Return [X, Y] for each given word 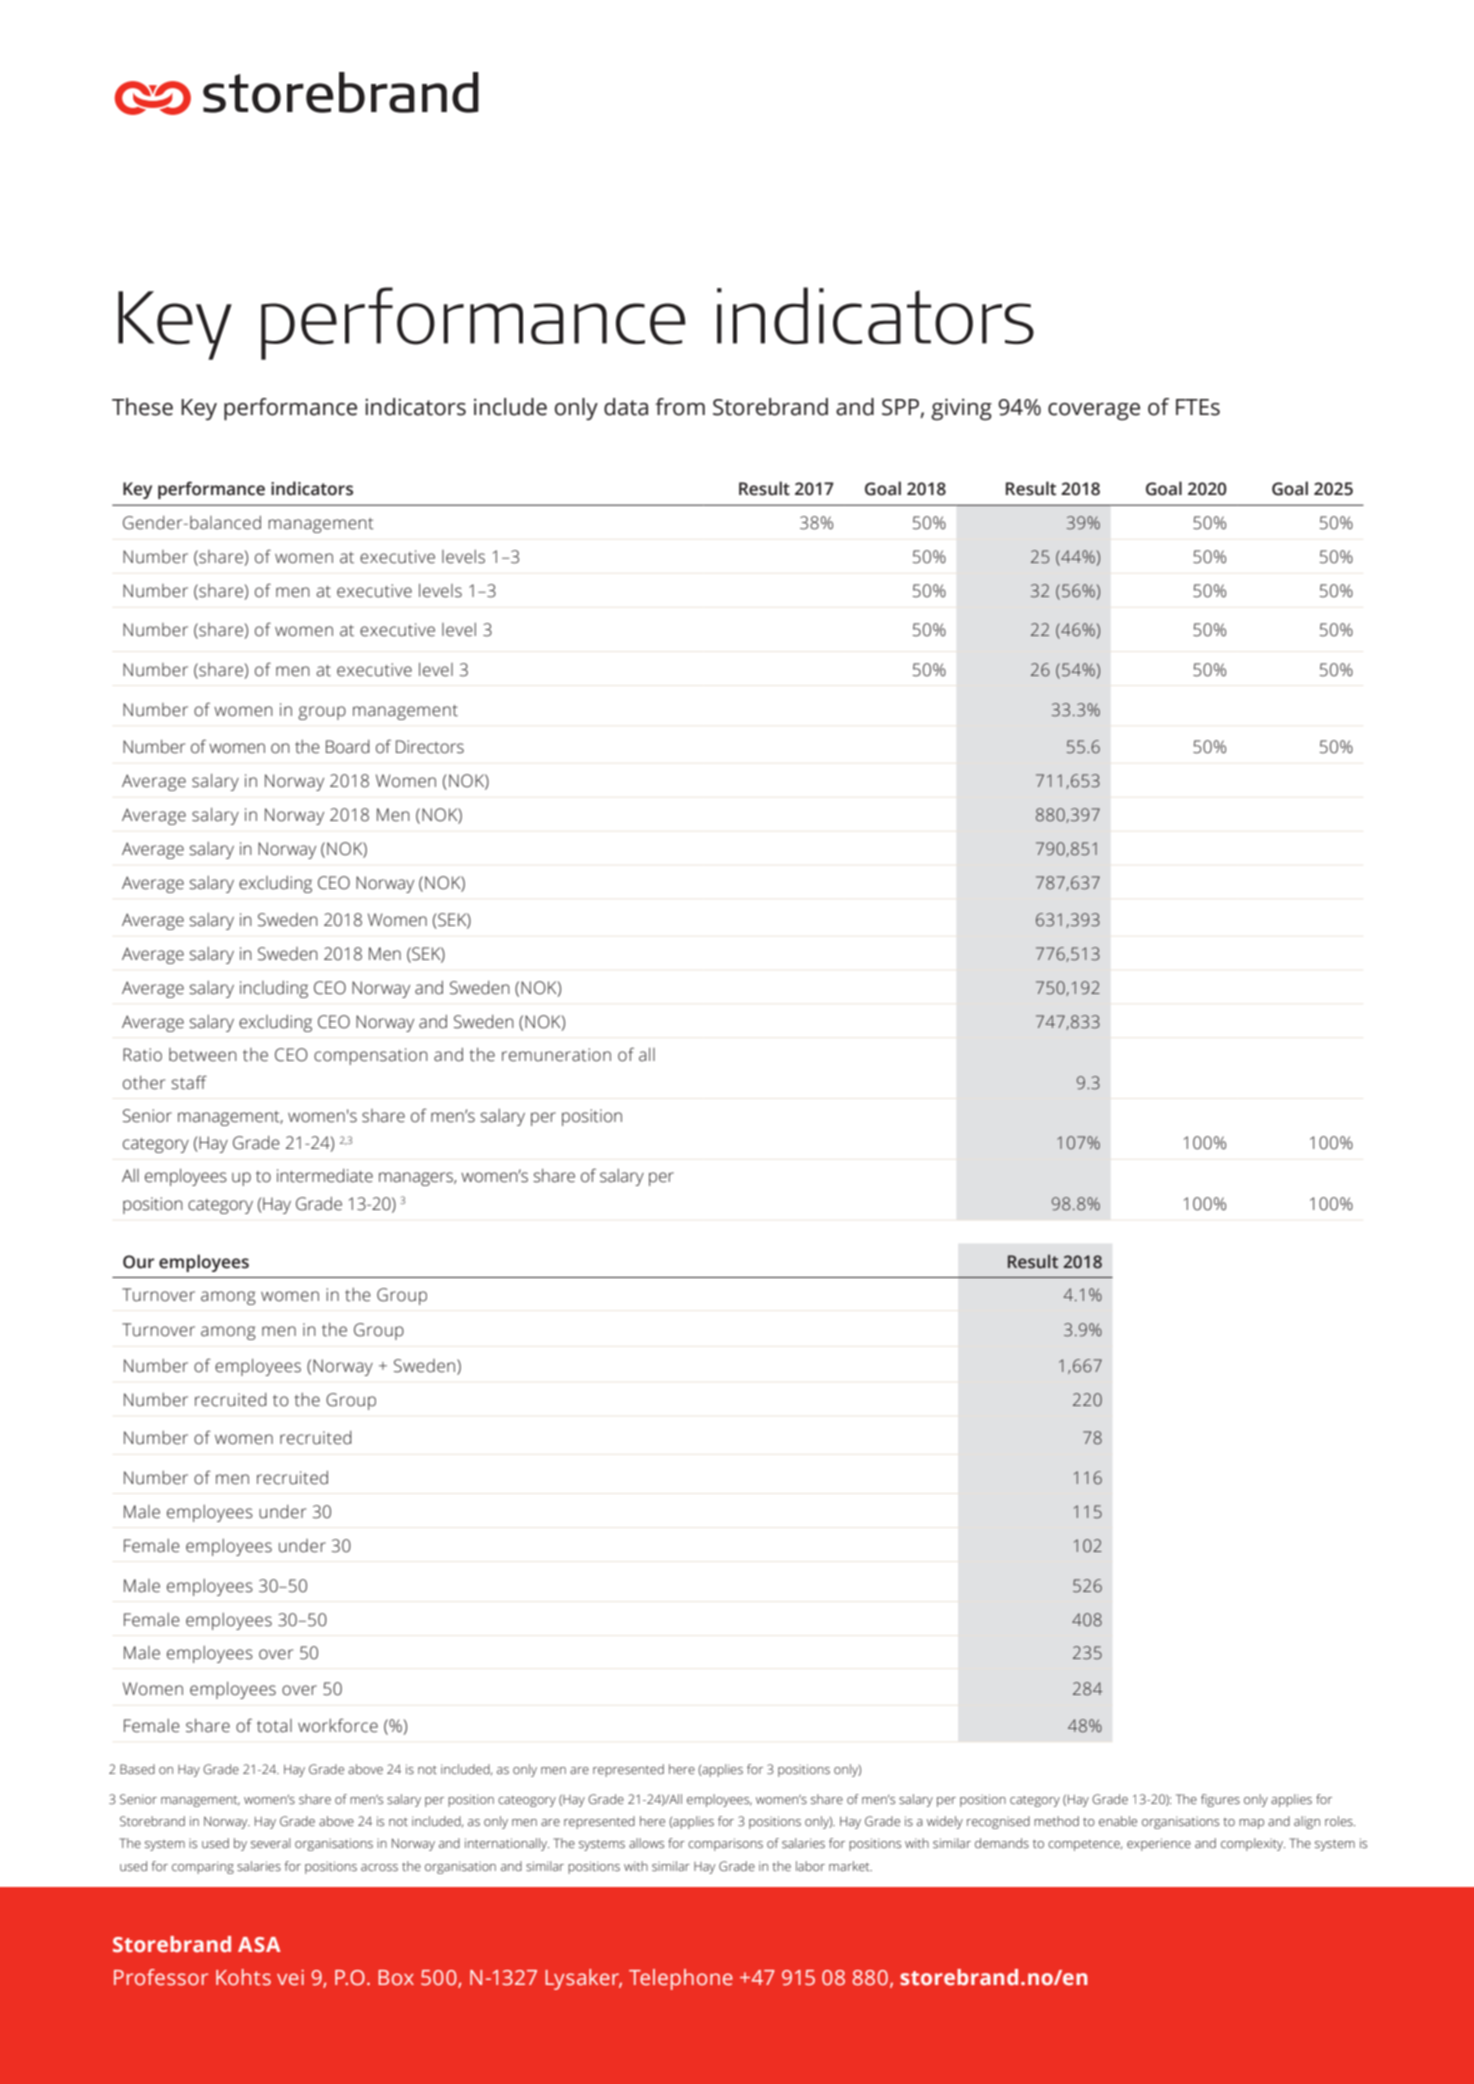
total [274, 1726]
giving [961, 409]
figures [1220, 1800]
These [142, 407]
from [680, 407]
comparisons [725, 1844]
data [626, 407]
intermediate [325, 1176]
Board [348, 747]
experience [1159, 1844]
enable [1118, 1821]
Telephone [681, 1979]
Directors [430, 747]
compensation [371, 1056]
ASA [259, 1945]
